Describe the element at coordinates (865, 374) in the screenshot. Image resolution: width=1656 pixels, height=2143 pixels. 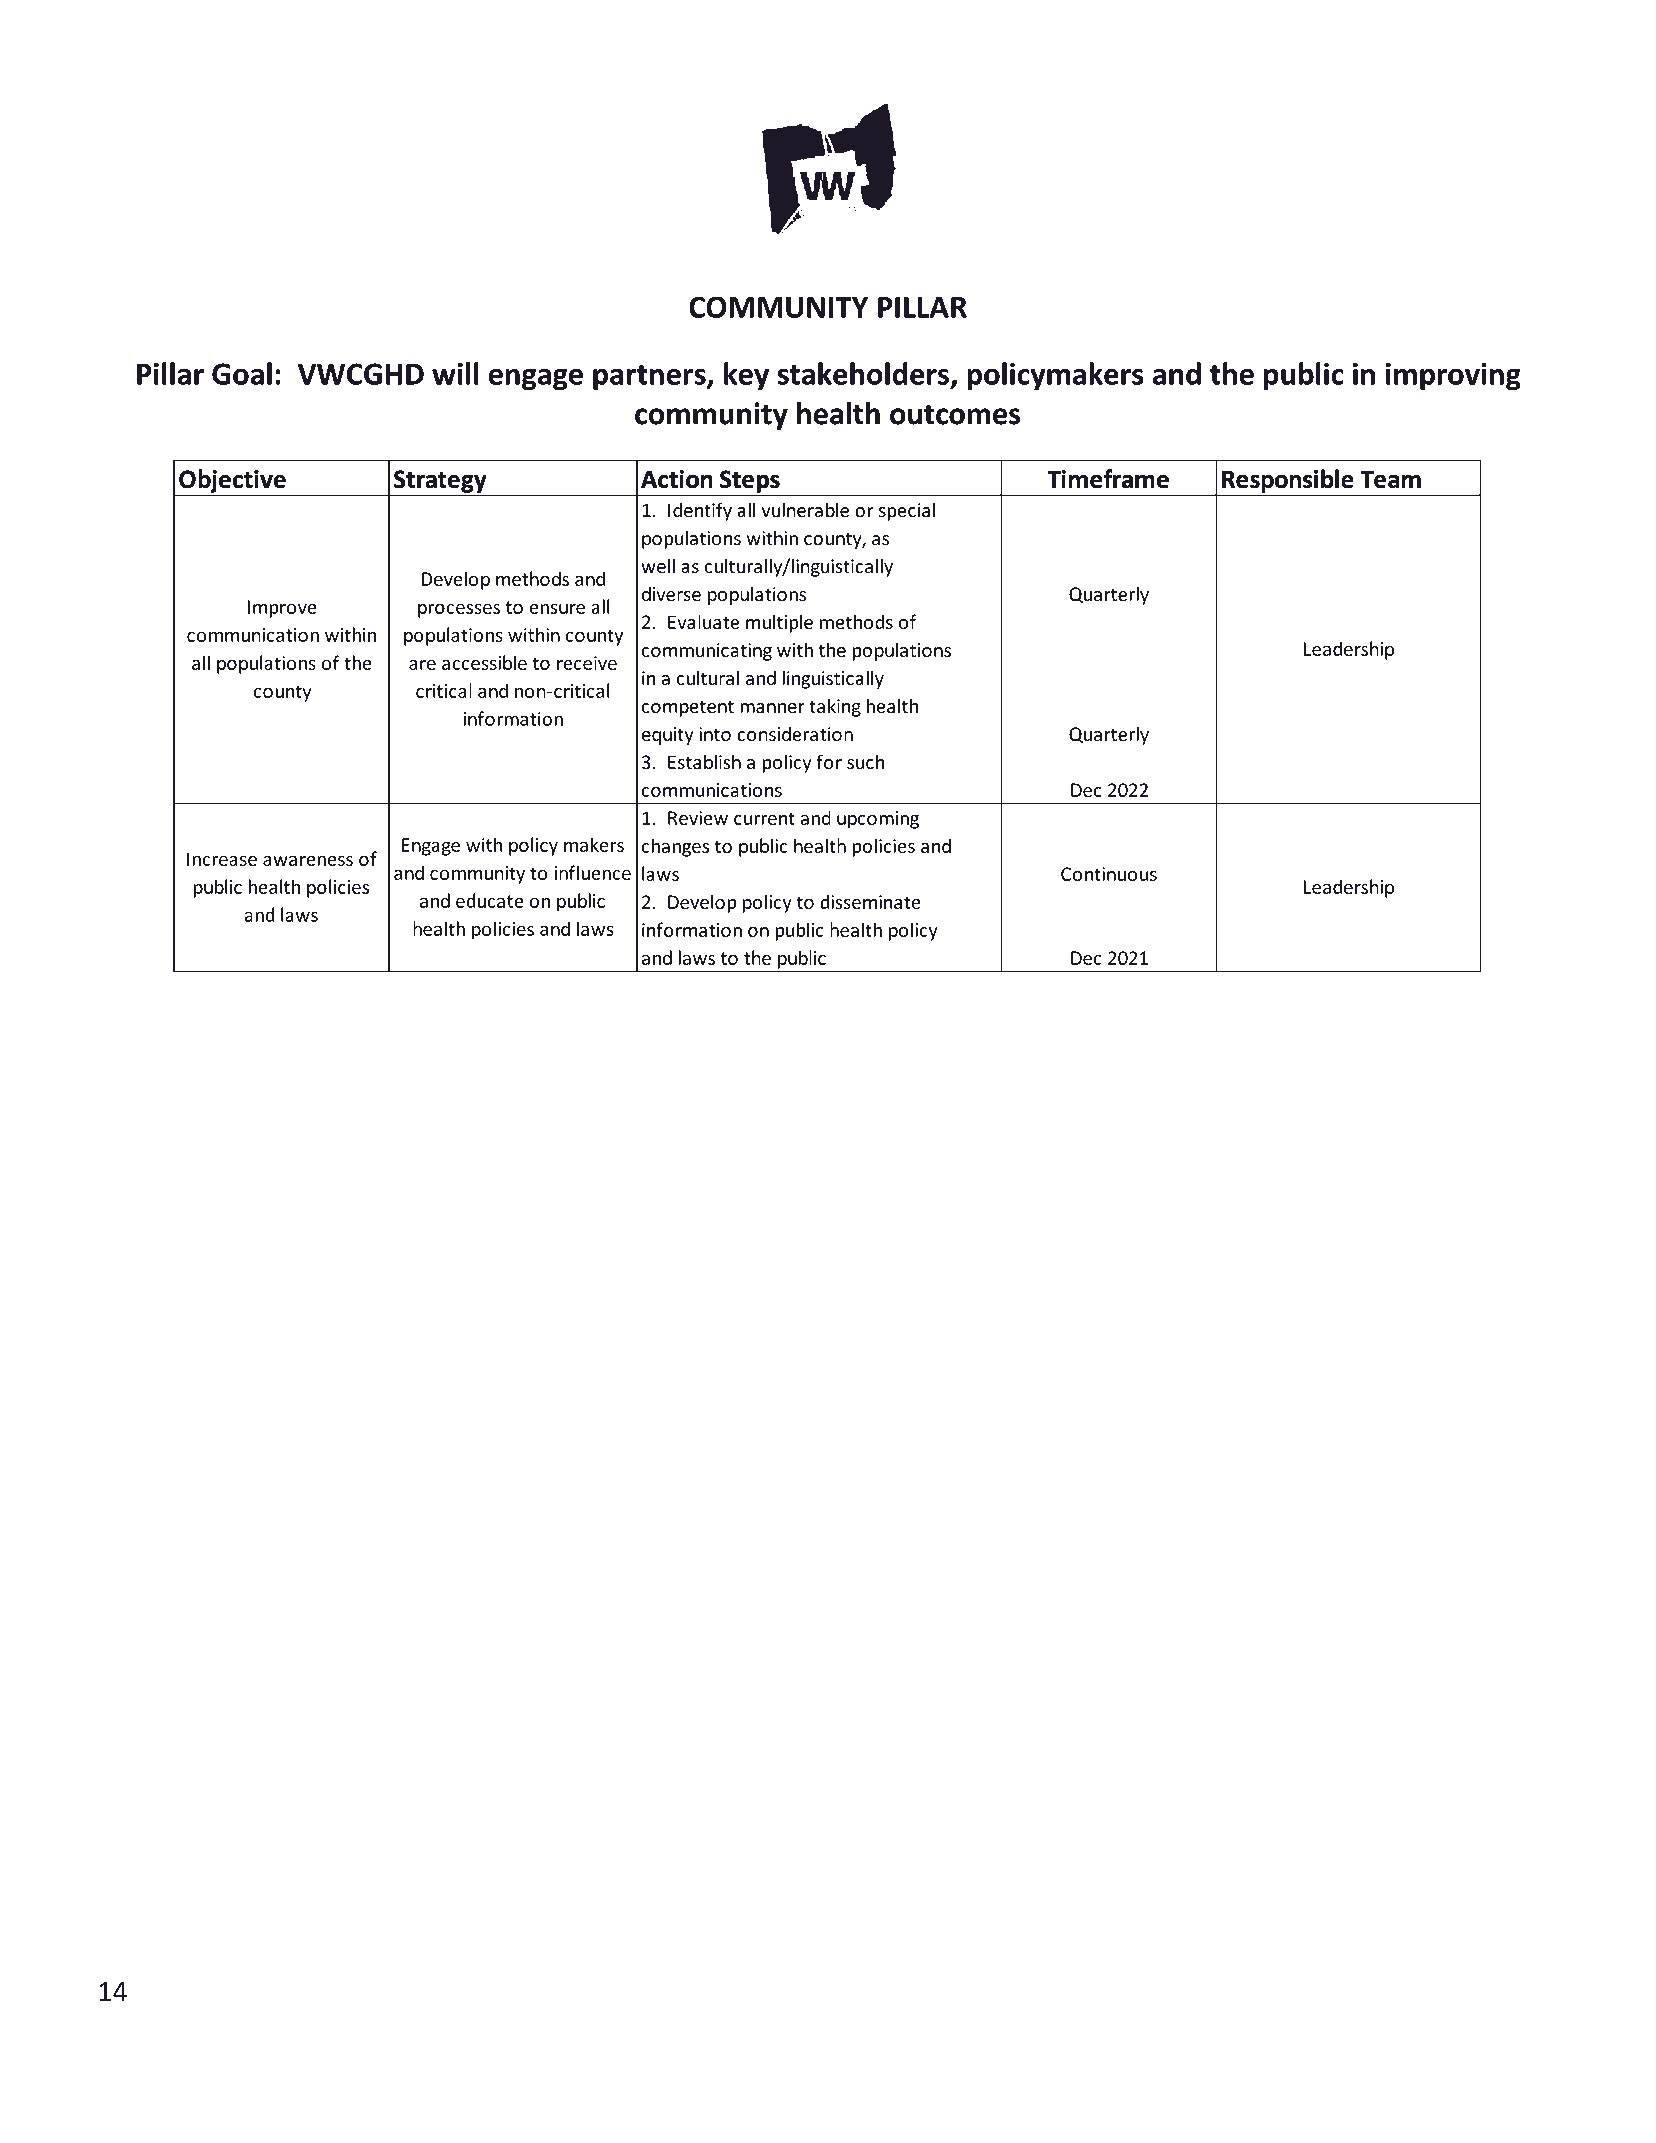
I see `stakeholders` at that location.
